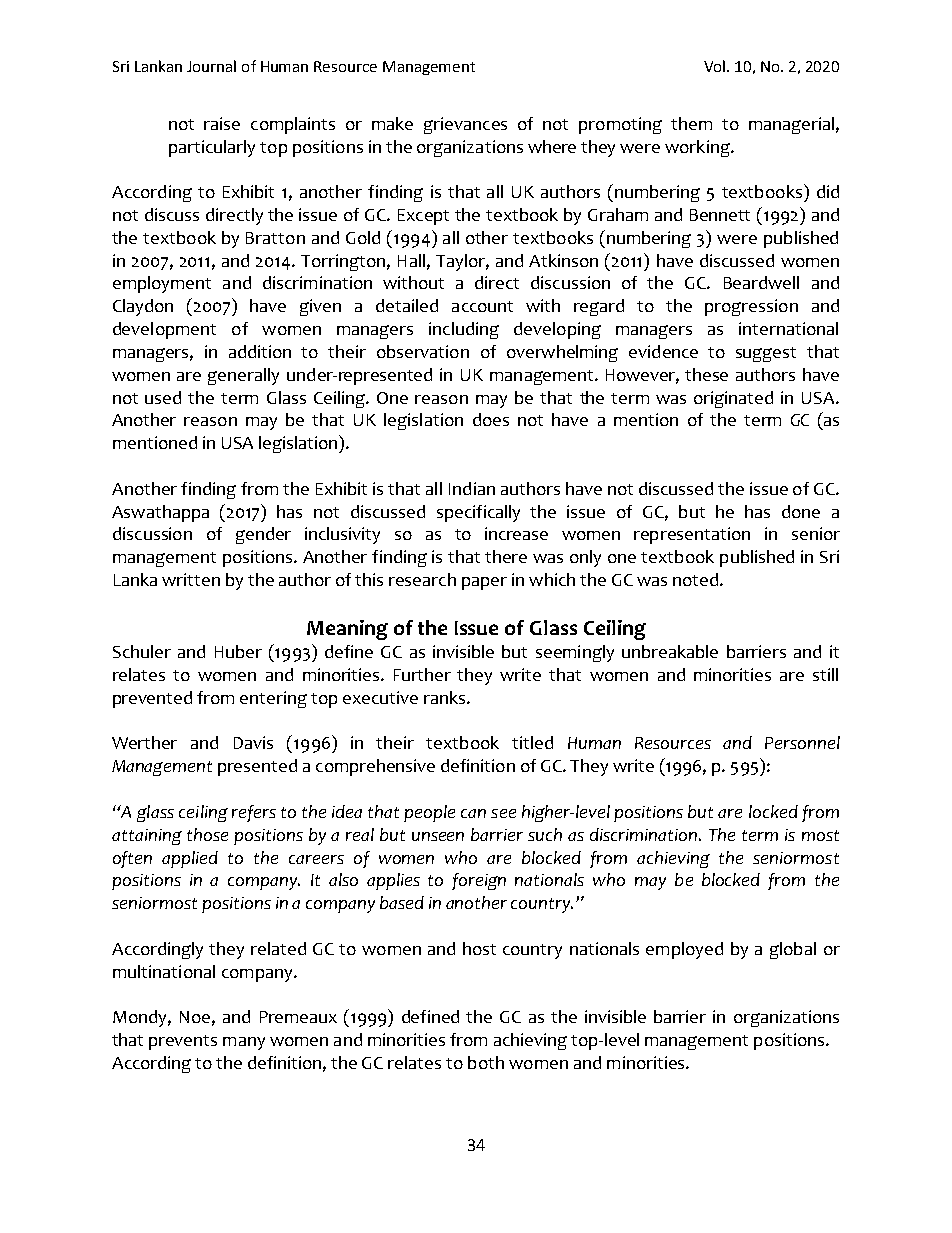 The height and width of the screenshot is (1233, 952). What do you see at coordinates (465, 125) in the screenshot?
I see `grievances` at bounding box center [465, 125].
